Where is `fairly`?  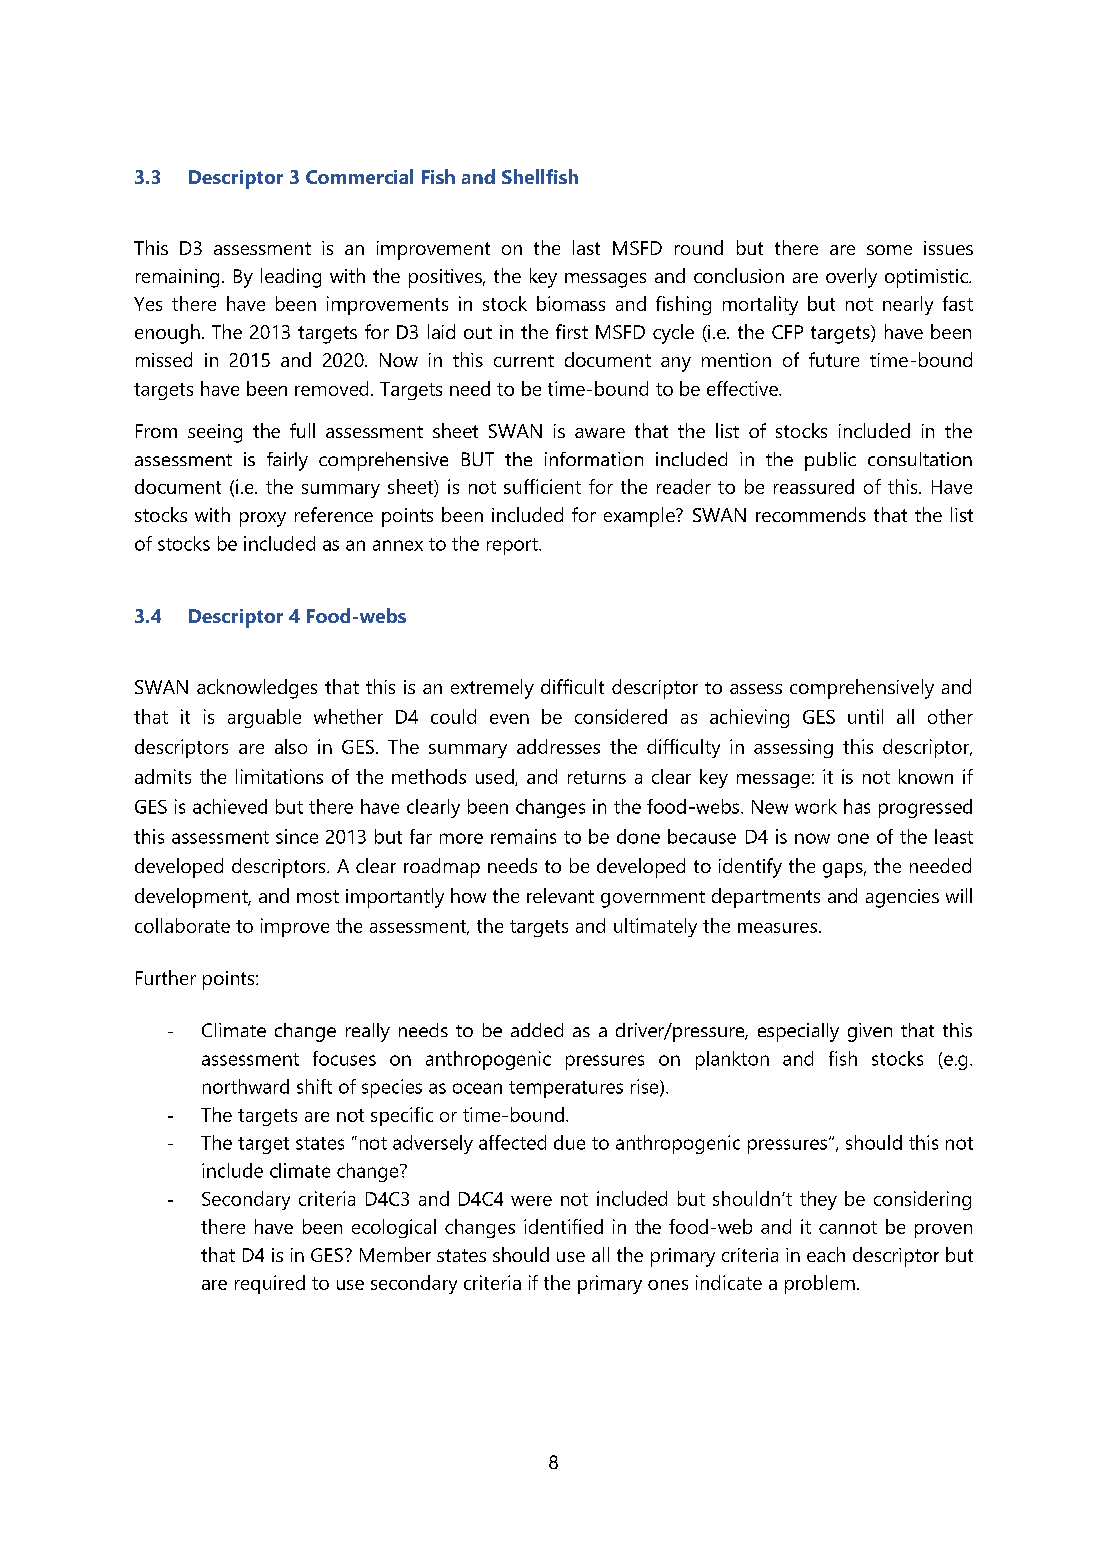 fairly is located at coordinates (287, 461).
